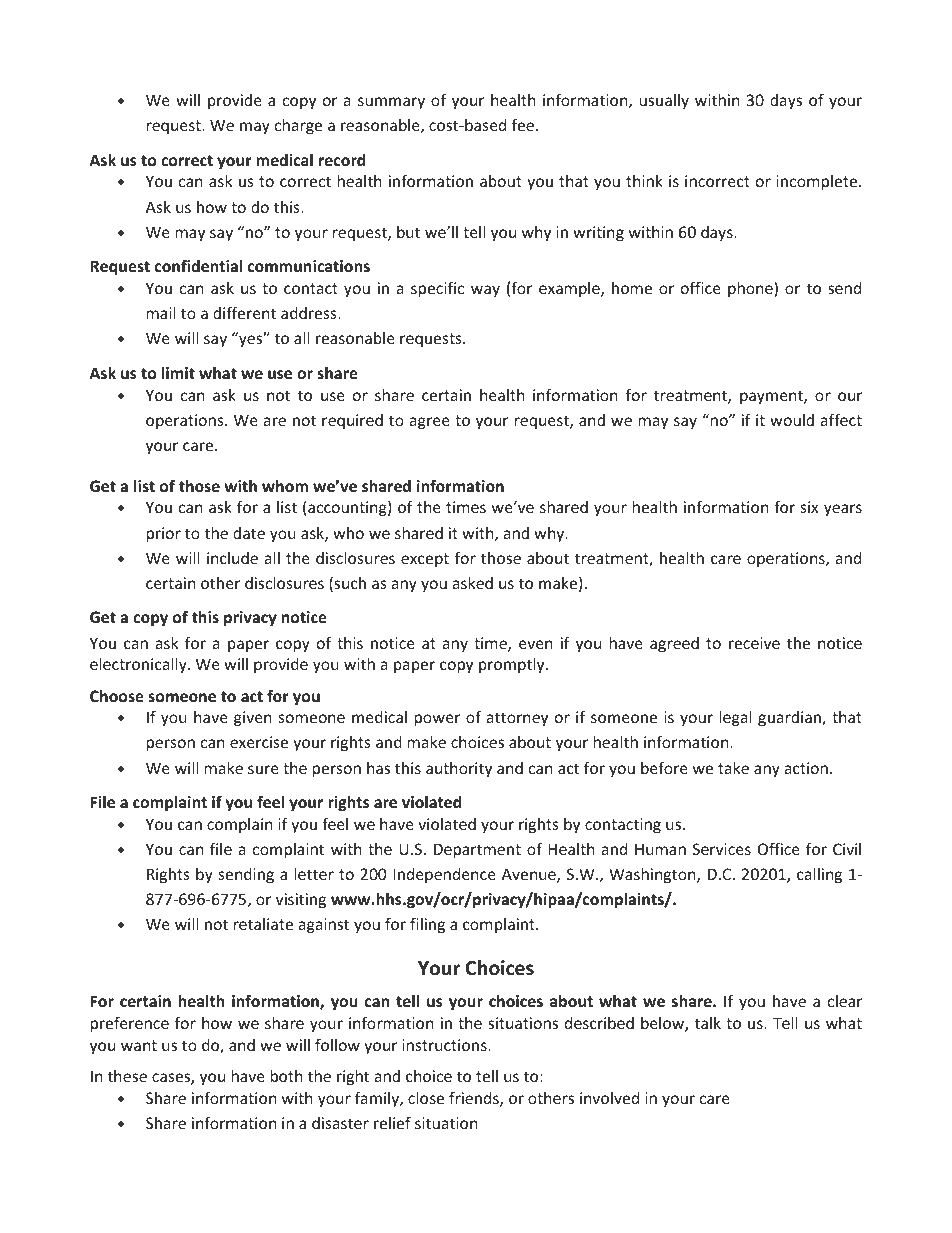  Describe the element at coordinates (473, 583) in the document. I see `asked` at that location.
